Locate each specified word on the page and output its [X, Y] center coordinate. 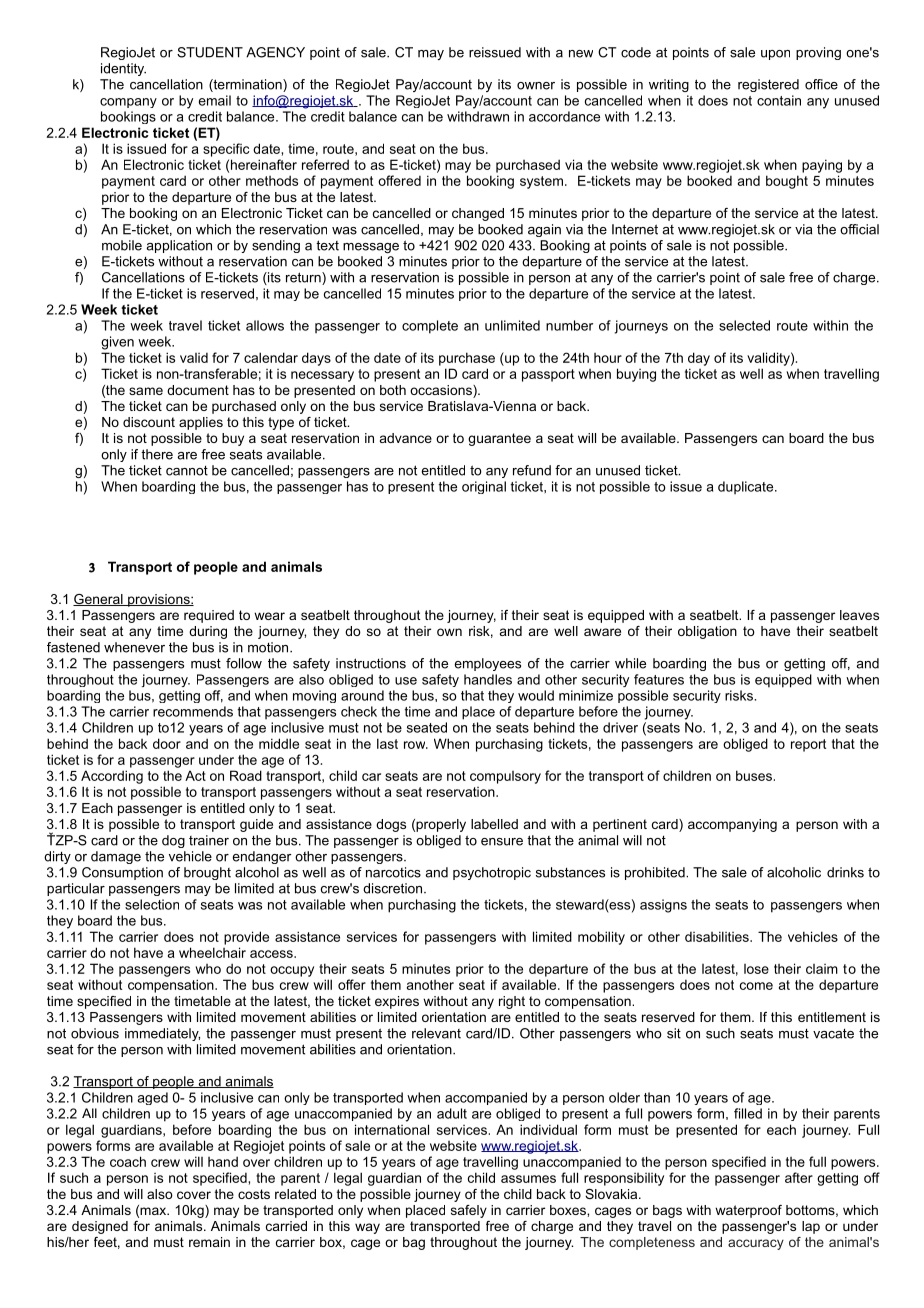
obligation [707, 632]
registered [768, 85]
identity [123, 69]
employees [487, 664]
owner [536, 86]
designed [100, 1227]
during [208, 632]
